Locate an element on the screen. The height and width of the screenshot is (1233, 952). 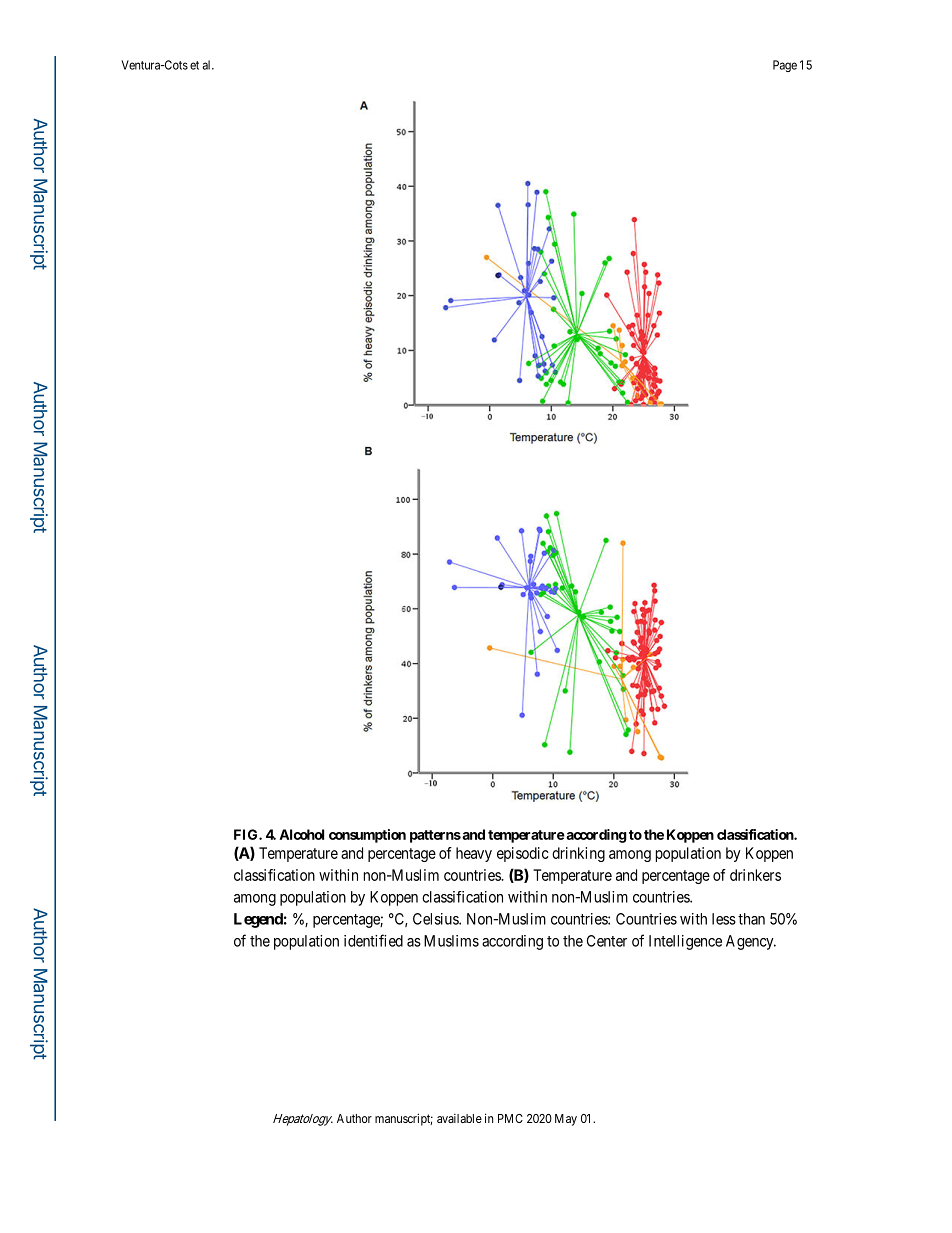
drinking is located at coordinates (578, 854).
